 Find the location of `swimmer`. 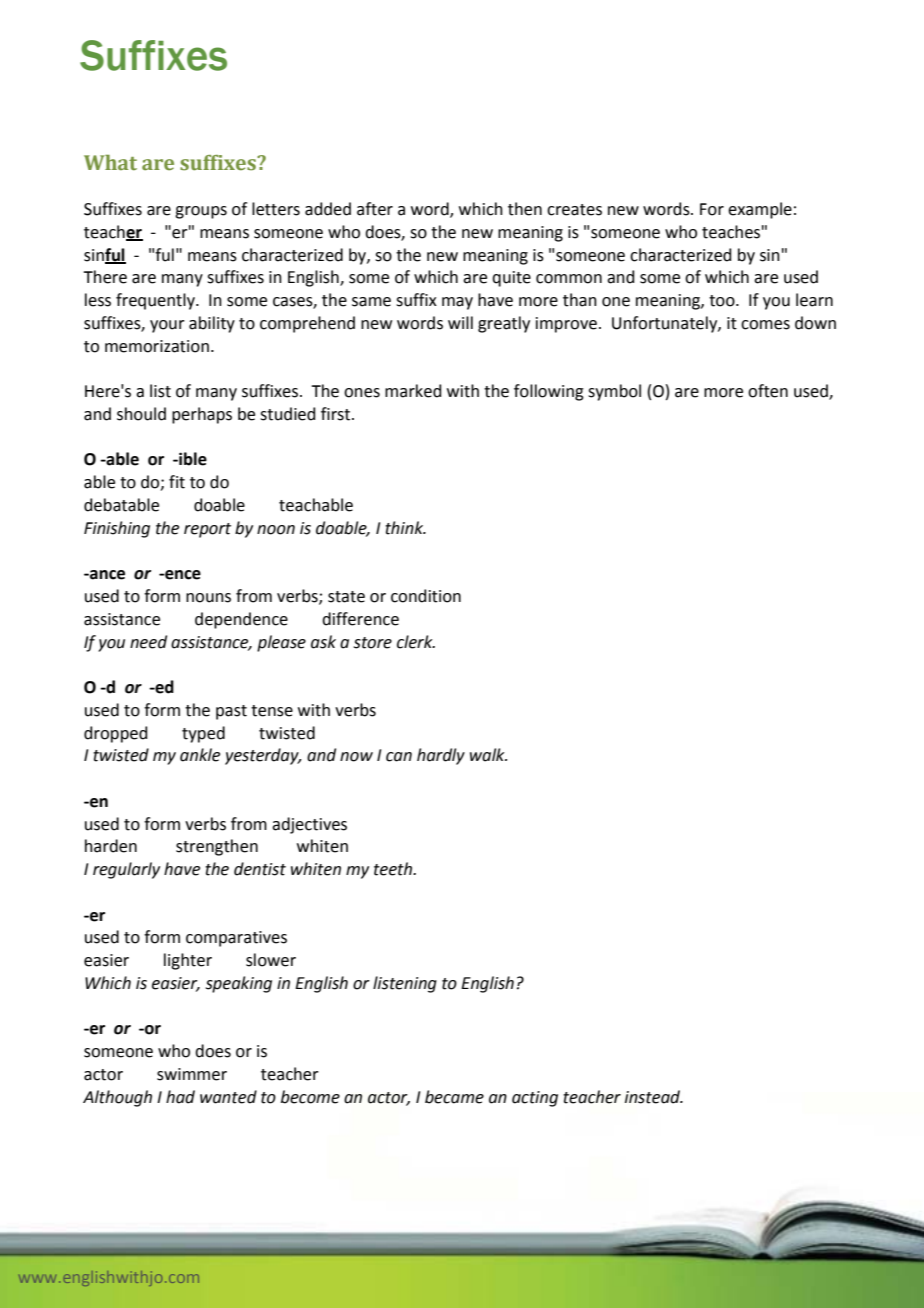

swimmer is located at coordinates (192, 1074).
